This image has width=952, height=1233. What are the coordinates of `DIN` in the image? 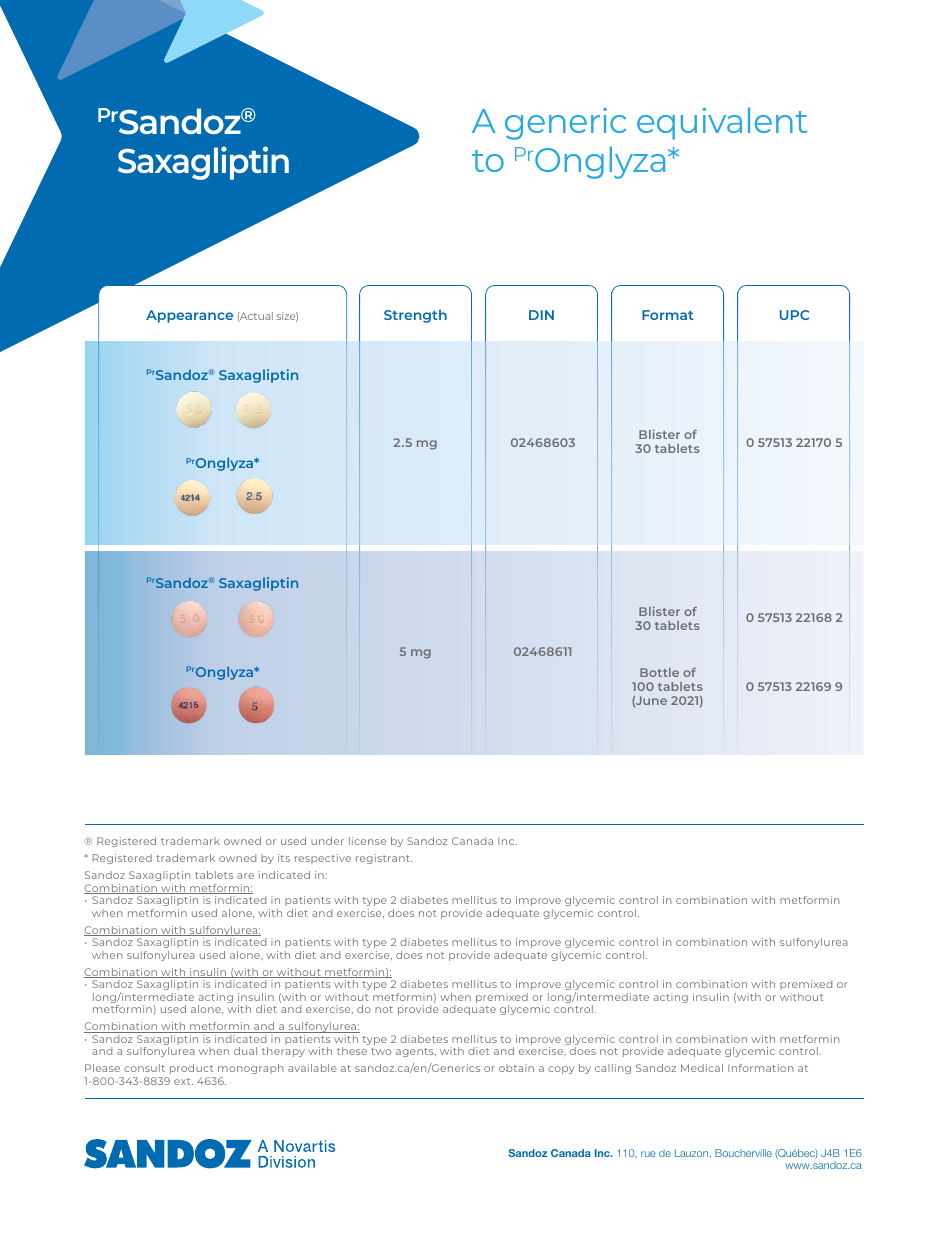 It's located at (541, 315).
